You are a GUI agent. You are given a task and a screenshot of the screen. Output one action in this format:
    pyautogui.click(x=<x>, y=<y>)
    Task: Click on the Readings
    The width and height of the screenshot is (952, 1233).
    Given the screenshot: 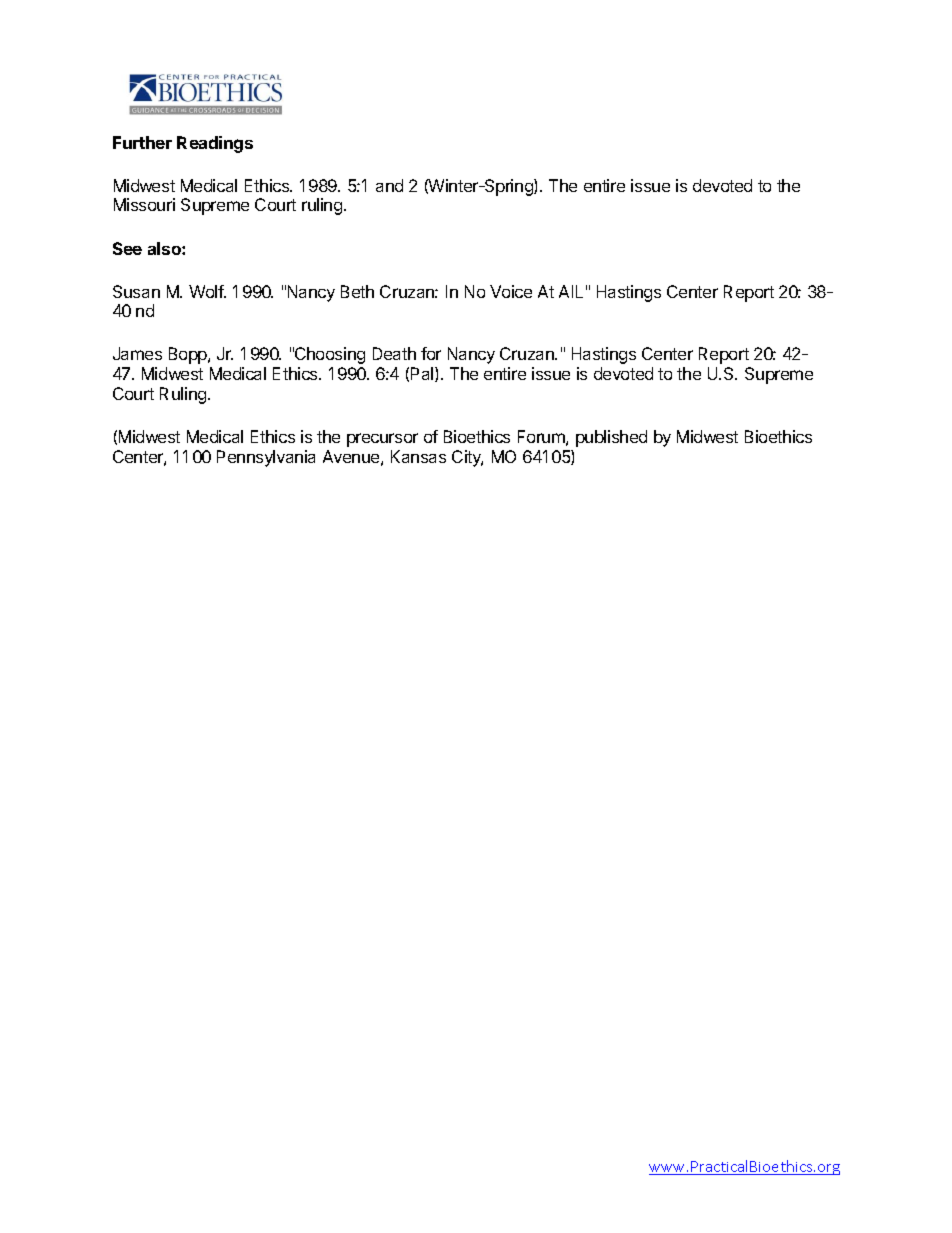 What is the action you would take?
    pyautogui.click(x=215, y=144)
